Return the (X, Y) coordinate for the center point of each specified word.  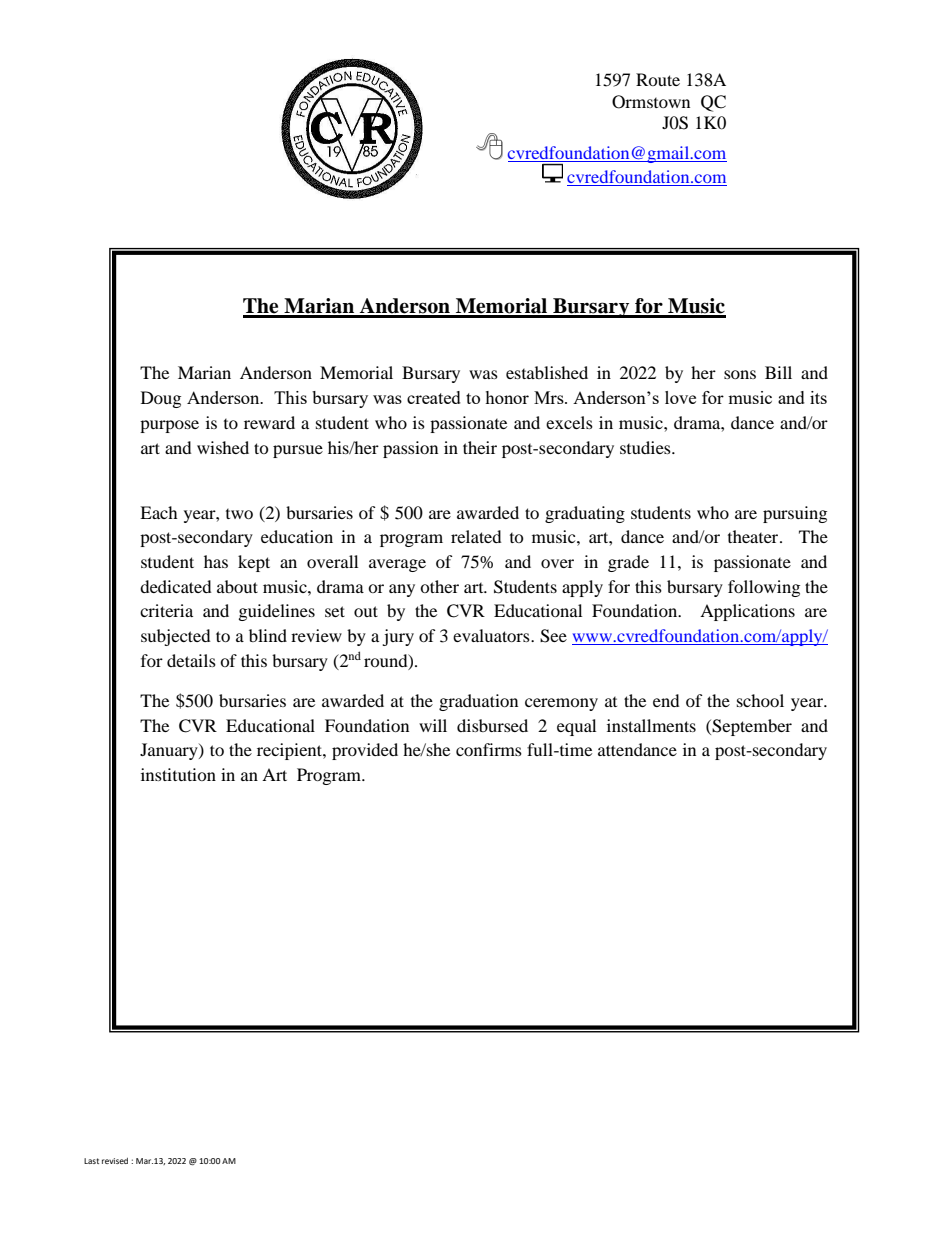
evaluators (492, 635)
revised (115, 1161)
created (434, 397)
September (751, 727)
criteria (166, 610)
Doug (161, 399)
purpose (169, 426)
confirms (489, 749)
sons (740, 374)
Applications (747, 612)
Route (658, 79)
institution (178, 774)
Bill (778, 372)
